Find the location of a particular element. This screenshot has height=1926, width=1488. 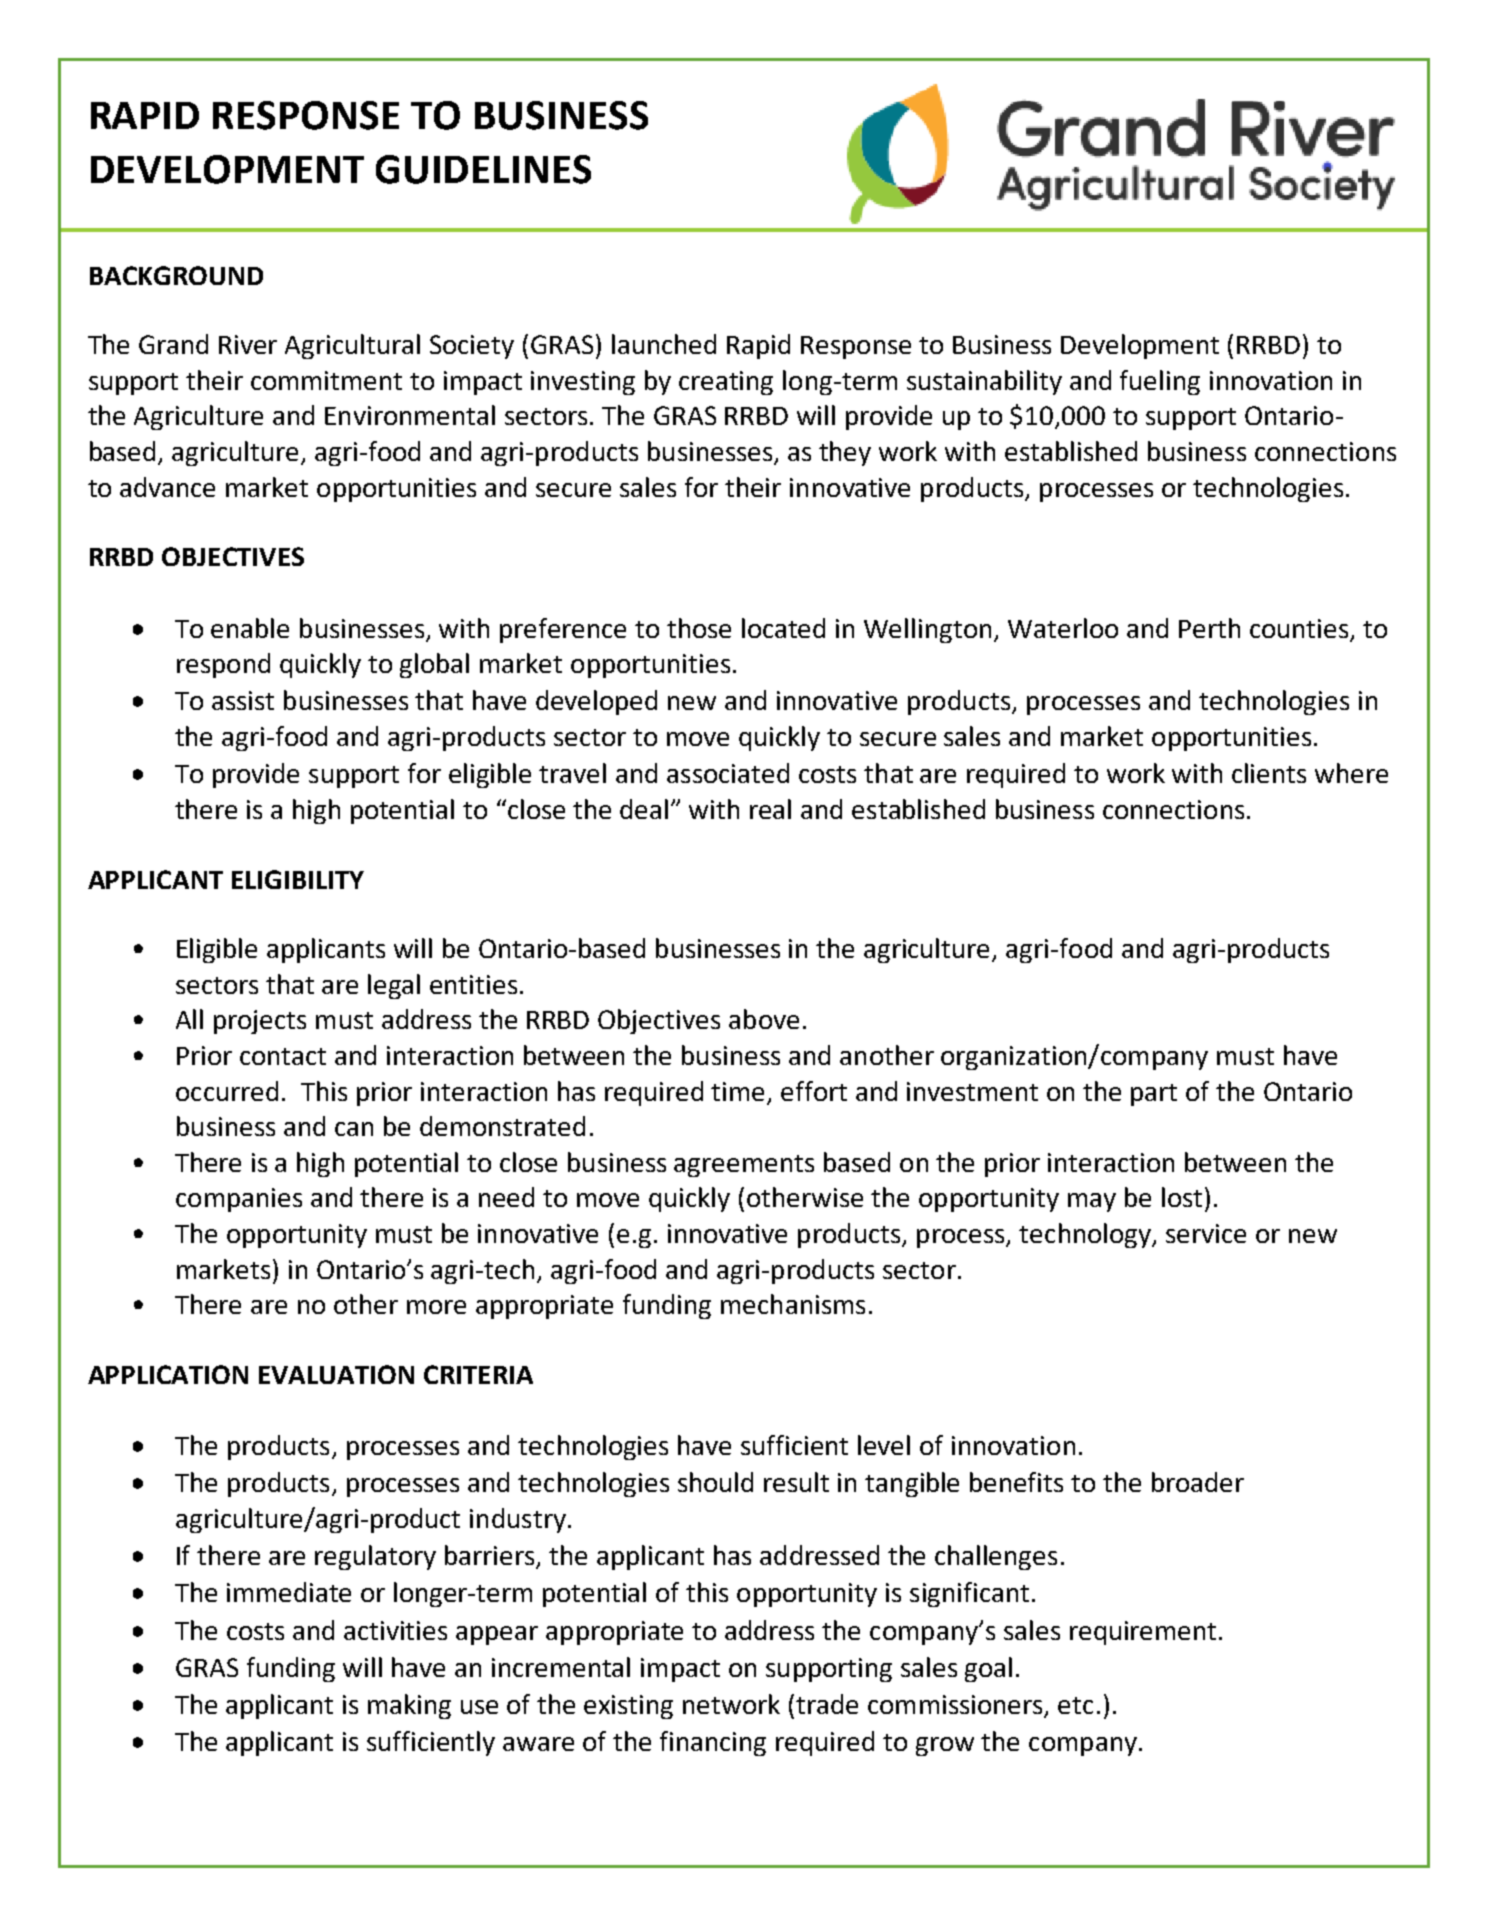

BACKGROUND is located at coordinates (176, 275).
